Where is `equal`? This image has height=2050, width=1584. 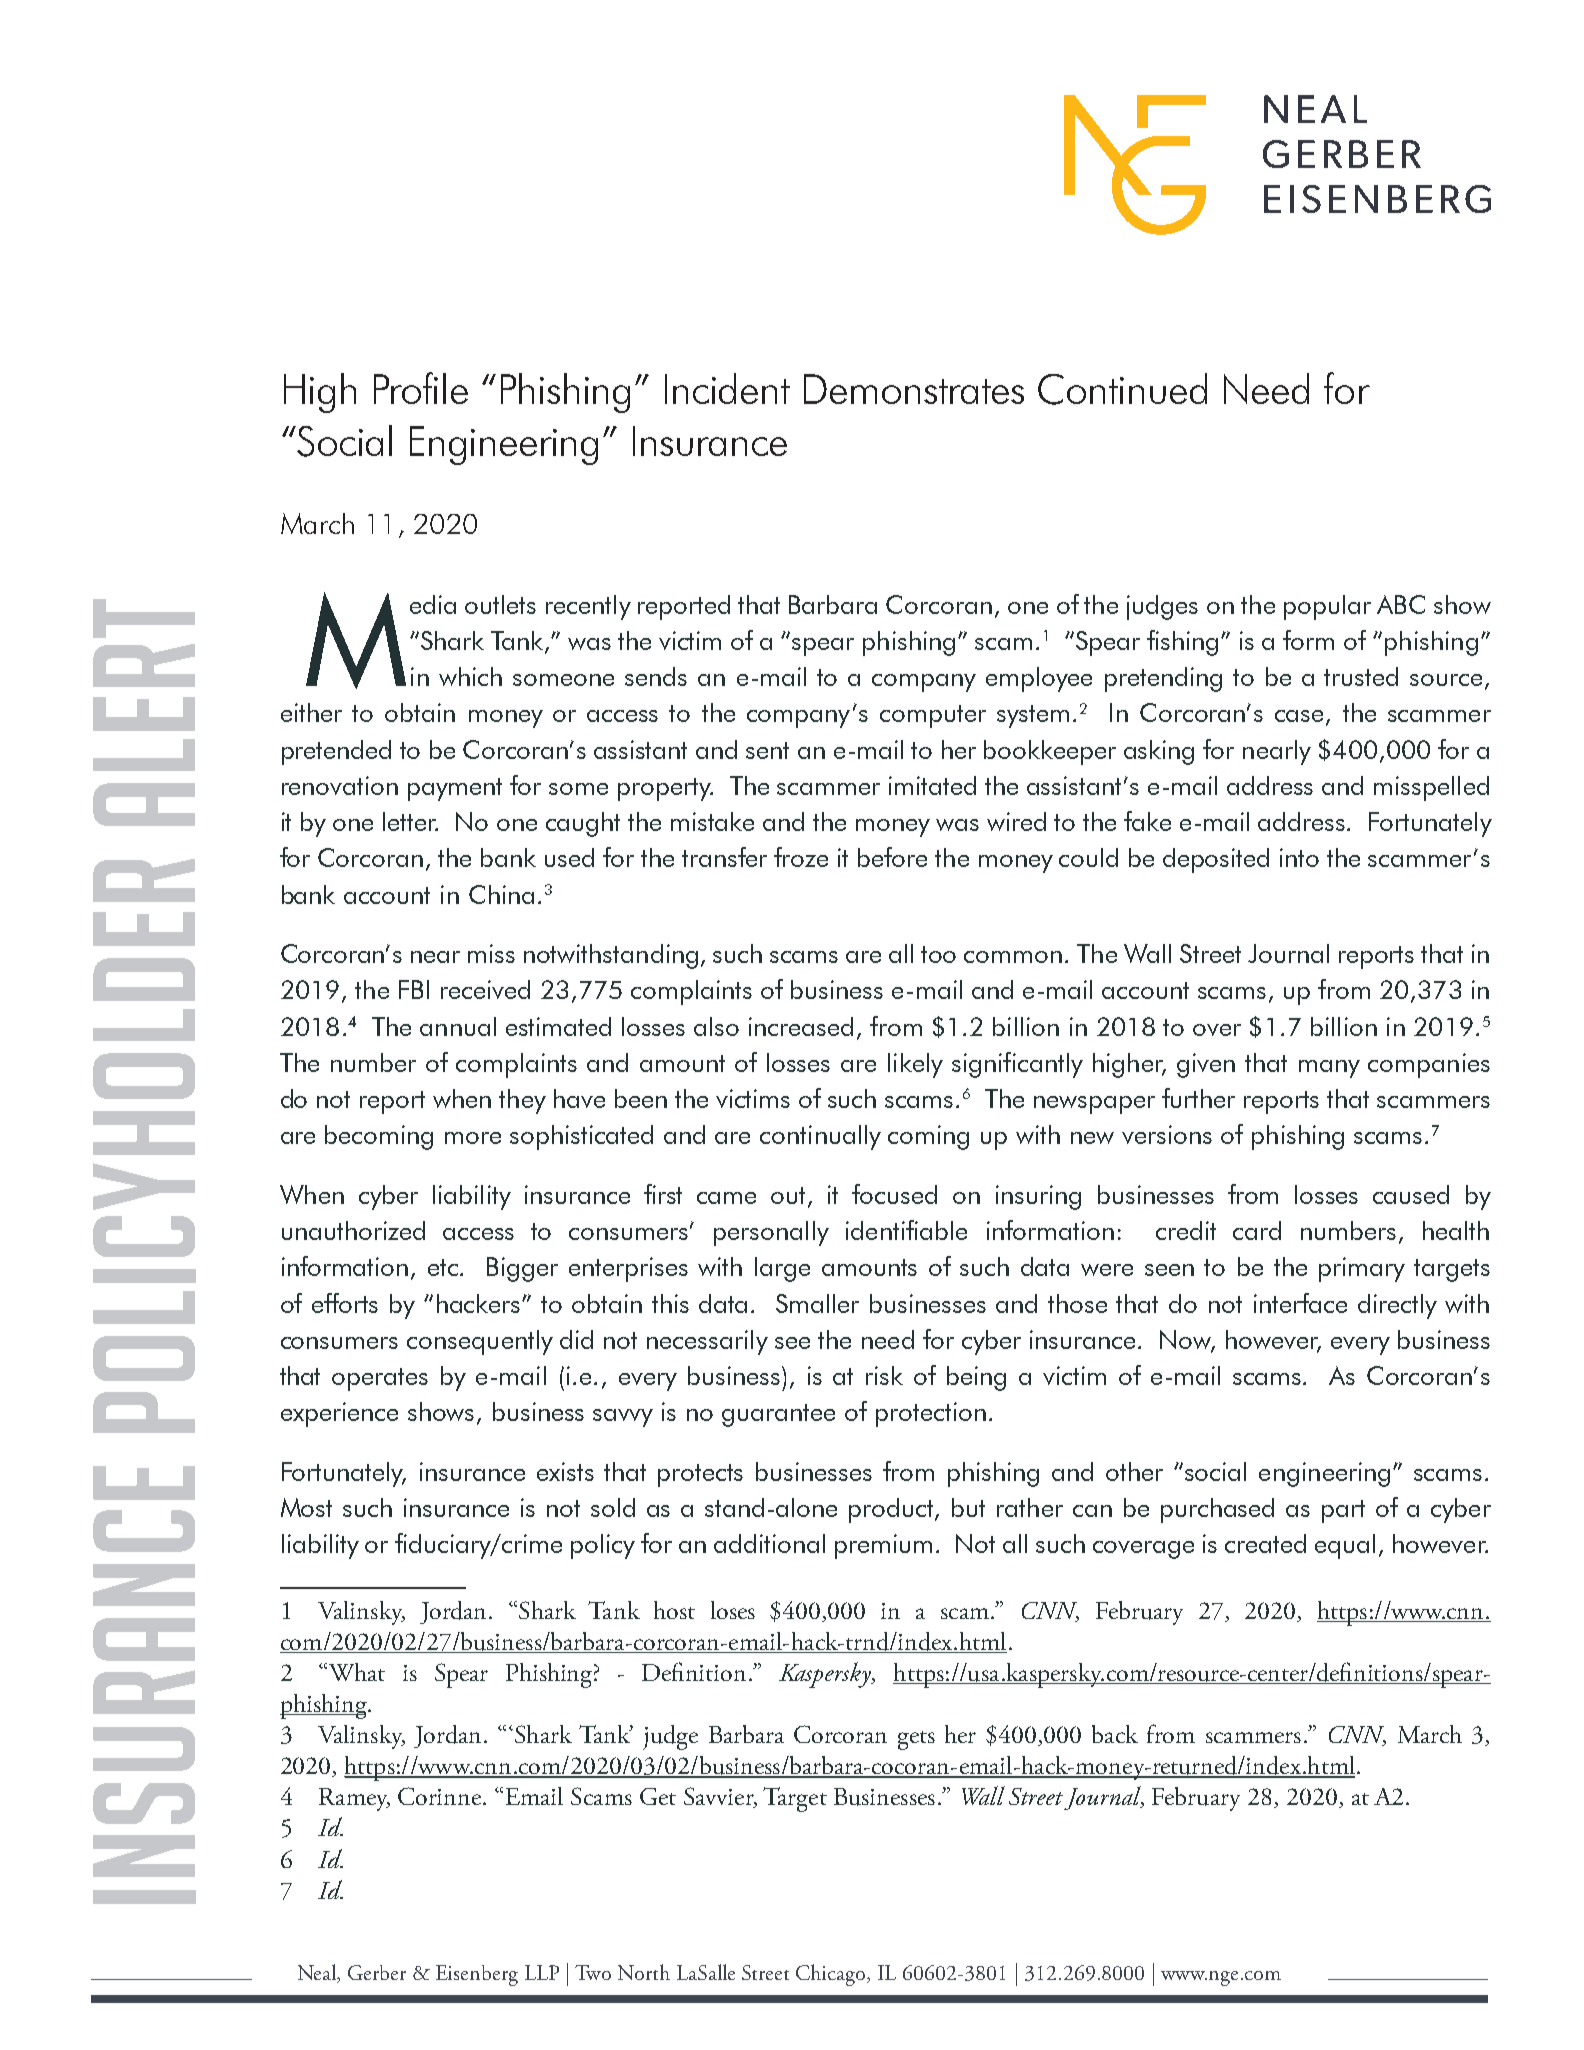
equal is located at coordinates (1345, 1546).
